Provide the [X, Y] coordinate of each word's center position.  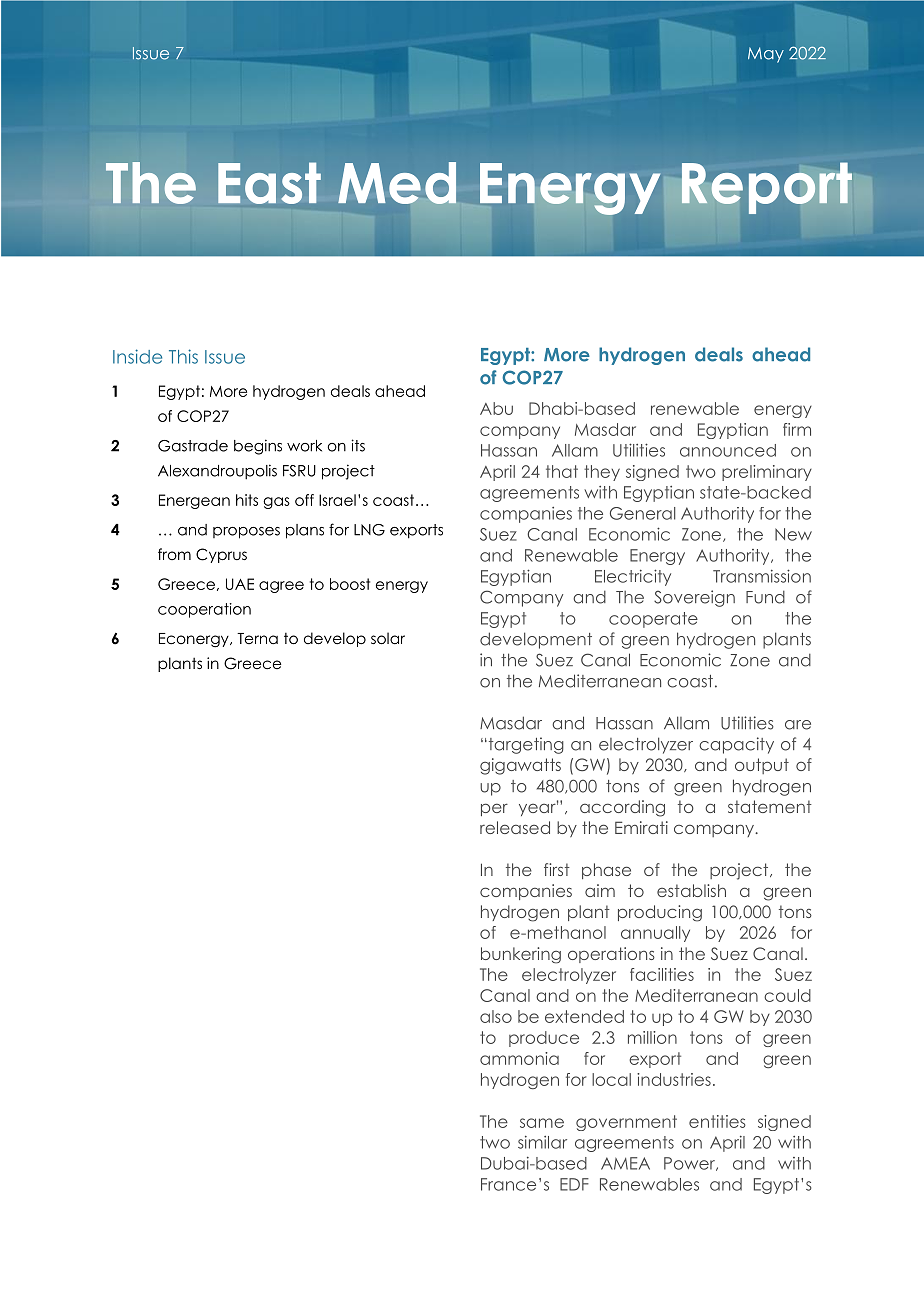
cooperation [204, 610]
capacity [736, 745]
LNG [369, 530]
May [766, 55]
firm [797, 429]
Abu [496, 408]
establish [691, 890]
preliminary [767, 473]
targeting [525, 745]
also [496, 1016]
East [269, 183]
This [183, 356]
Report [767, 188]
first [557, 869]
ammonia [519, 1058]
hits [247, 500]
